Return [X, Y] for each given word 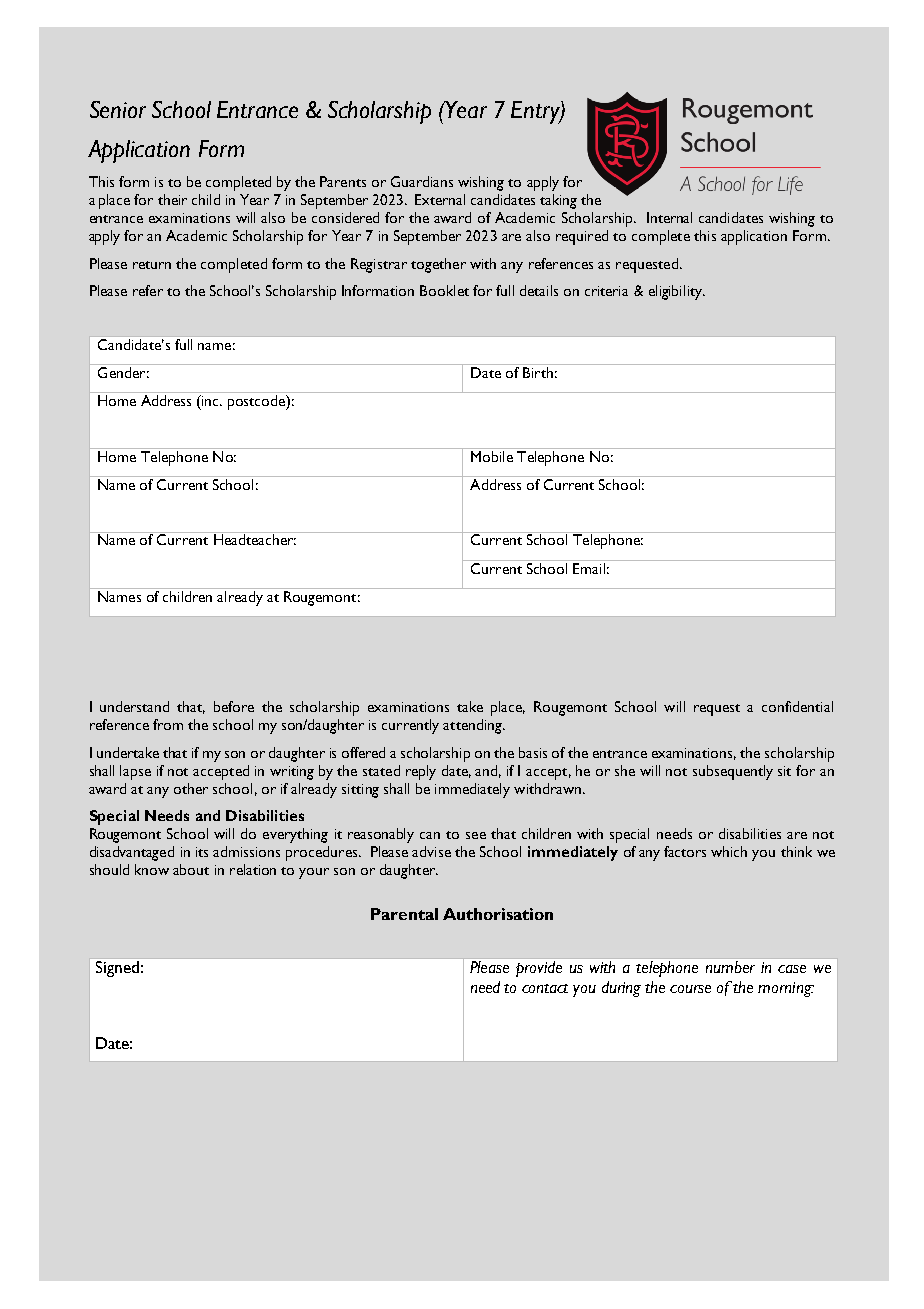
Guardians [422, 181]
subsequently [733, 772]
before [234, 706]
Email [589, 567]
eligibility [676, 292]
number [730, 967]
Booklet [444, 290]
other [191, 788]
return [152, 265]
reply [421, 772]
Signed [117, 969]
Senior [118, 109]
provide [539, 969]
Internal [669, 217]
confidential [797, 706]
